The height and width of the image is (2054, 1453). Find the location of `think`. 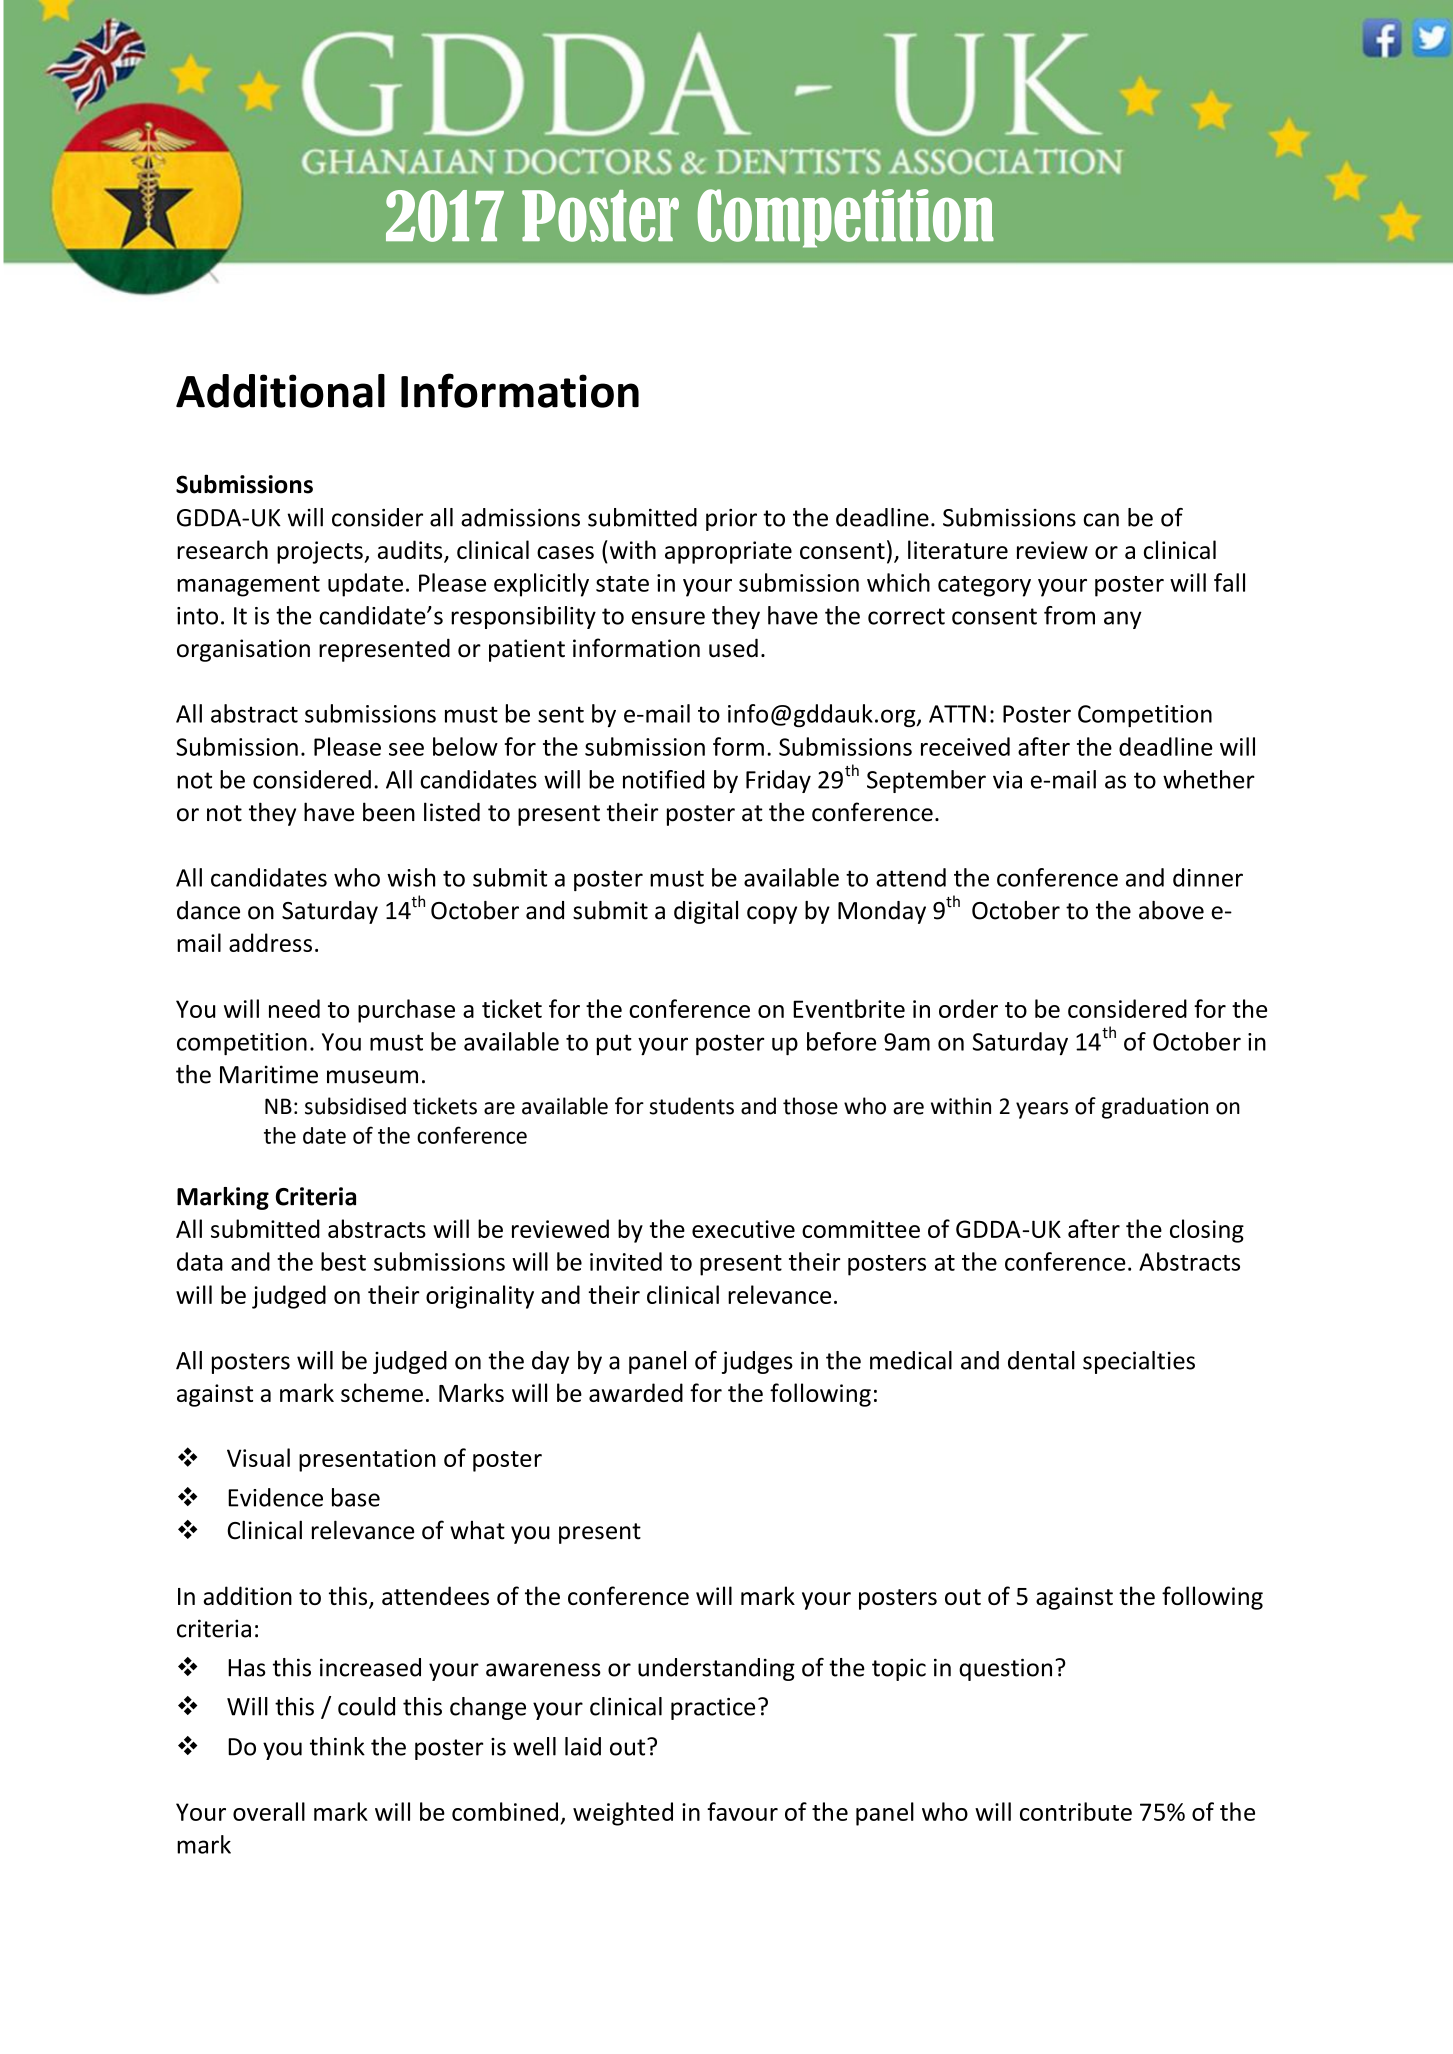

think is located at coordinates (337, 1746).
